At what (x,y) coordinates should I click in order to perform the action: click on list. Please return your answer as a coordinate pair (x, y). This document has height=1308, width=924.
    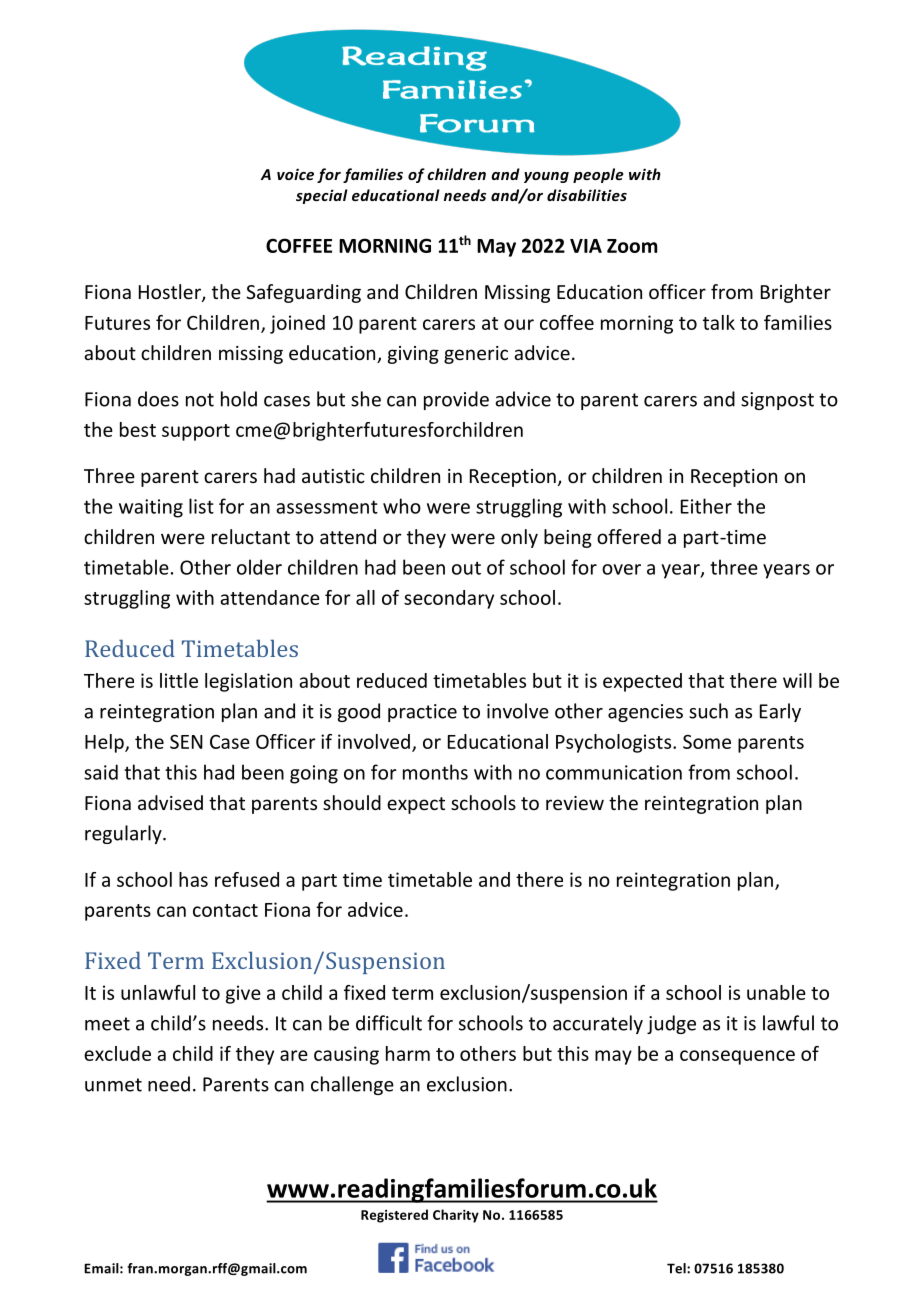
    Looking at the image, I should click on (201, 506).
